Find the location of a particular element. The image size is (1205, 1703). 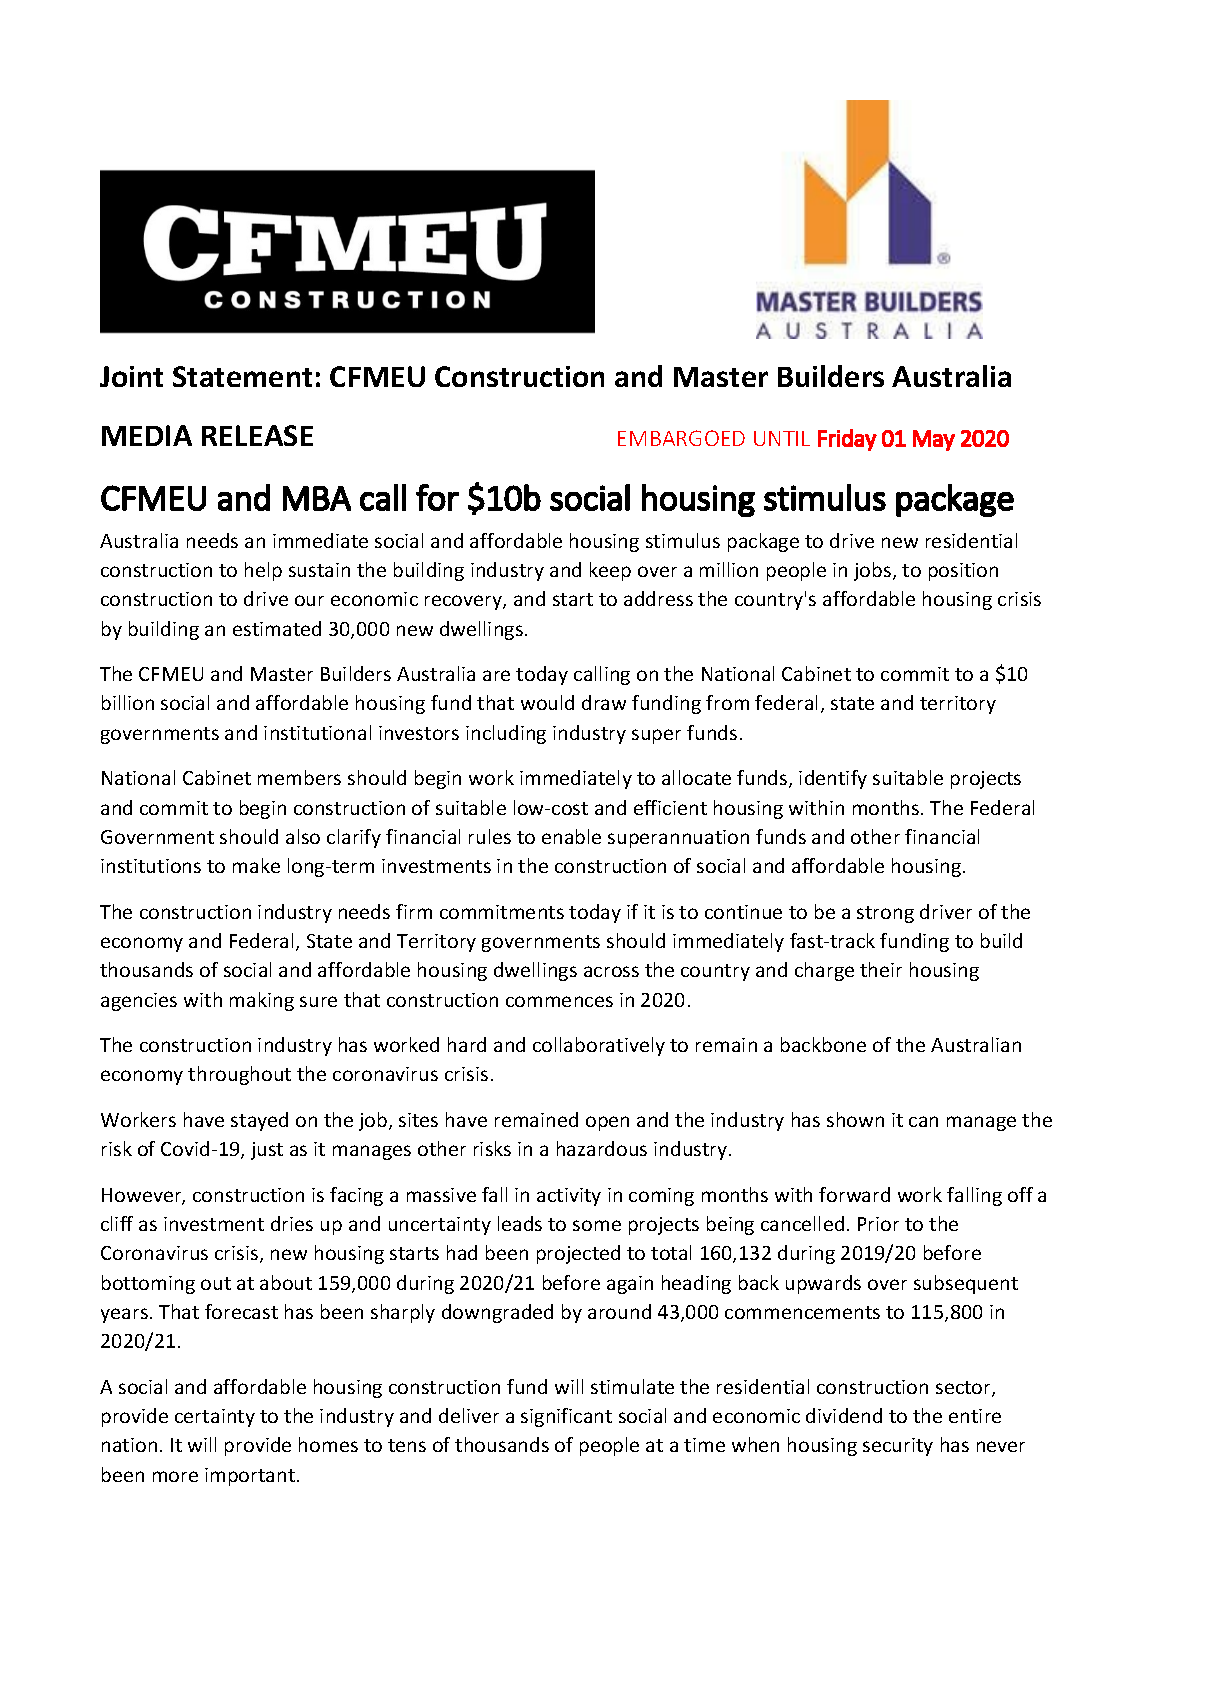

important is located at coordinates (250, 1477).
